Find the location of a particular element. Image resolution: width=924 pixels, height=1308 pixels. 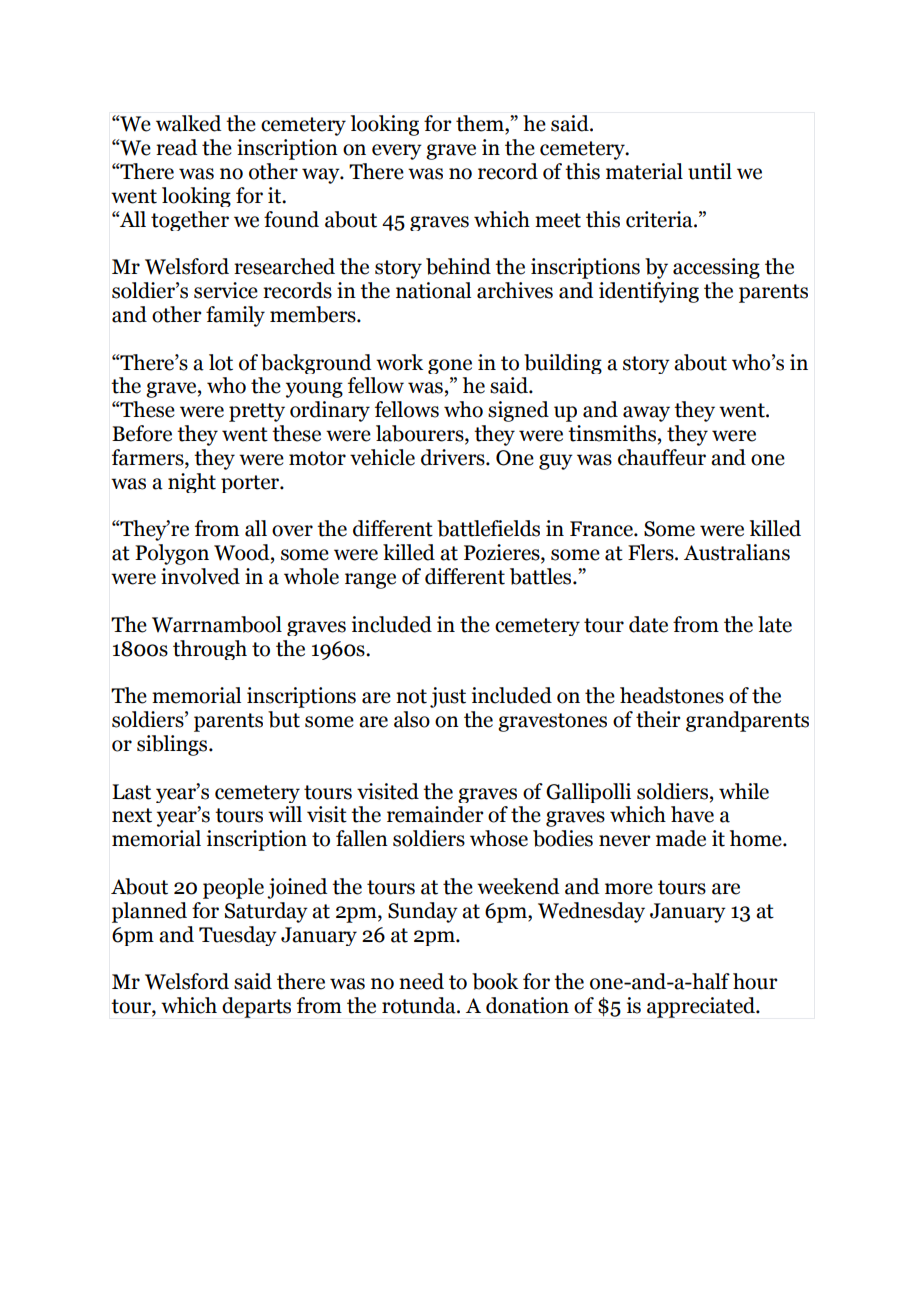

siblings is located at coordinates (173, 745).
